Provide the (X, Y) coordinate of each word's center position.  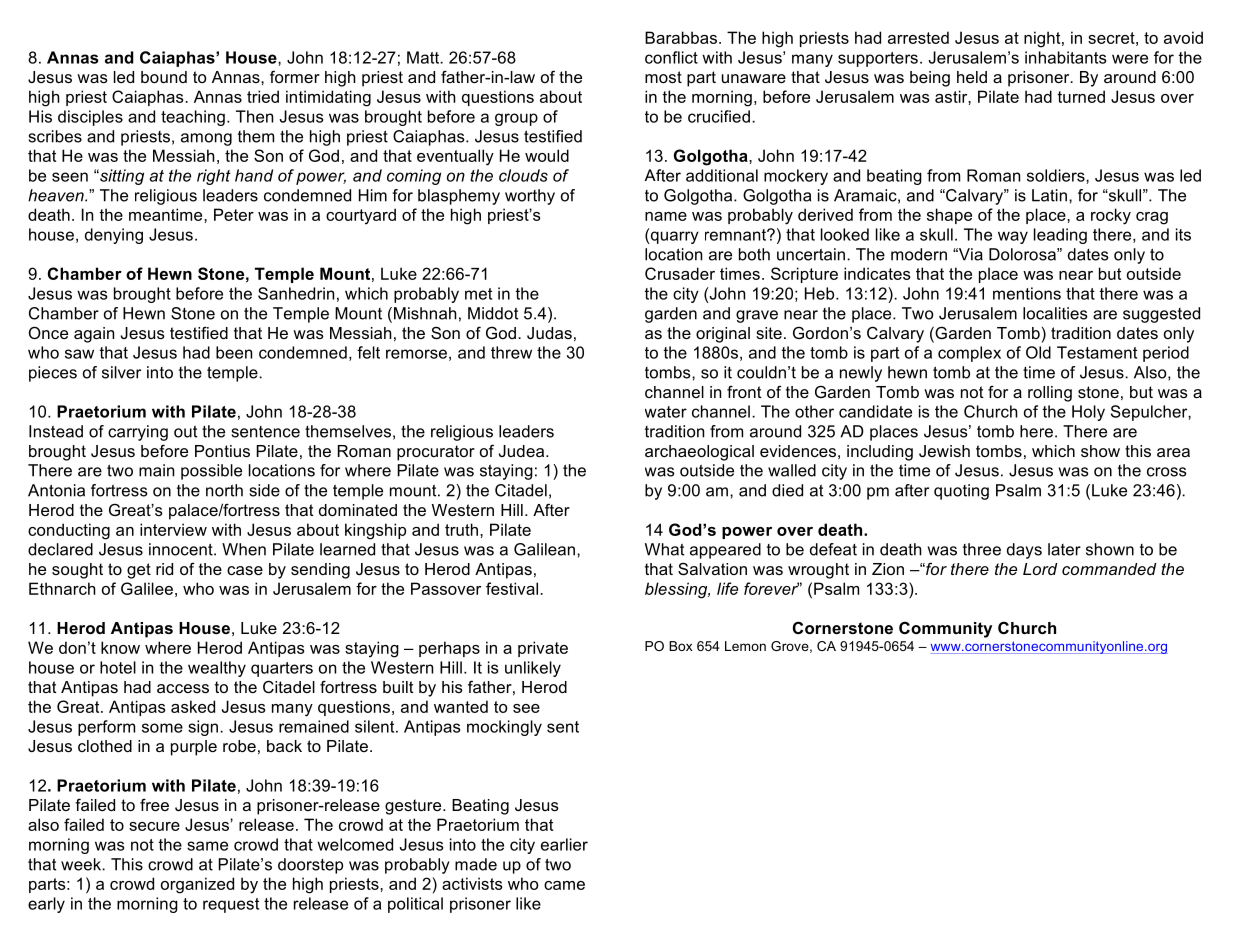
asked (193, 706)
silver (121, 372)
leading (1060, 236)
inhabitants (1065, 57)
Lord (1040, 569)
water (666, 412)
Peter (234, 214)
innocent (182, 549)
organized (197, 885)
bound (164, 77)
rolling (1050, 394)
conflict (671, 57)
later (1064, 549)
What (664, 549)
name (666, 216)
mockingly (504, 728)
